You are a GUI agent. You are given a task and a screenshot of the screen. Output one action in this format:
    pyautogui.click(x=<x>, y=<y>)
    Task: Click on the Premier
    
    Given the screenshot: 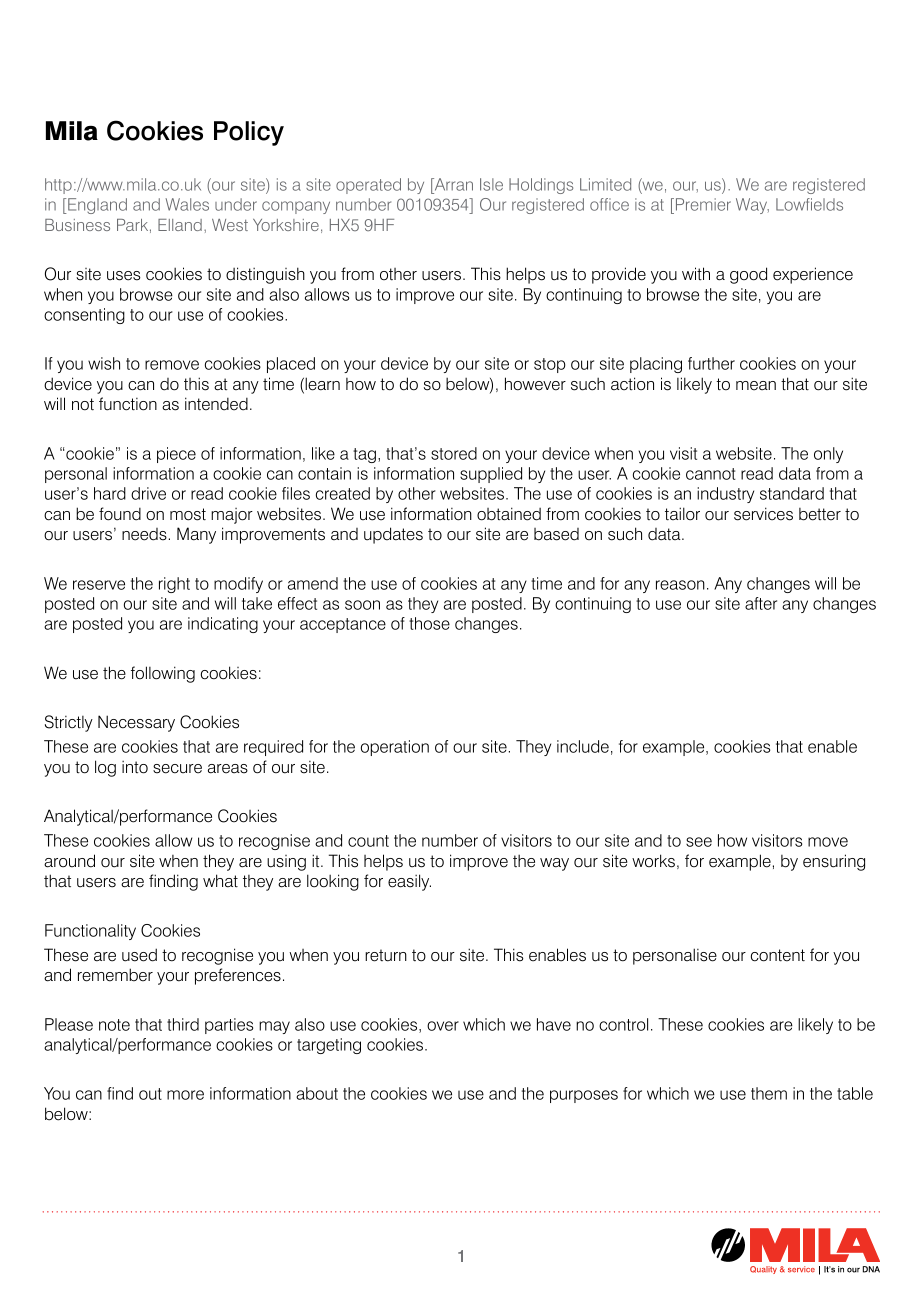 What is the action you would take?
    pyautogui.click(x=702, y=206)
